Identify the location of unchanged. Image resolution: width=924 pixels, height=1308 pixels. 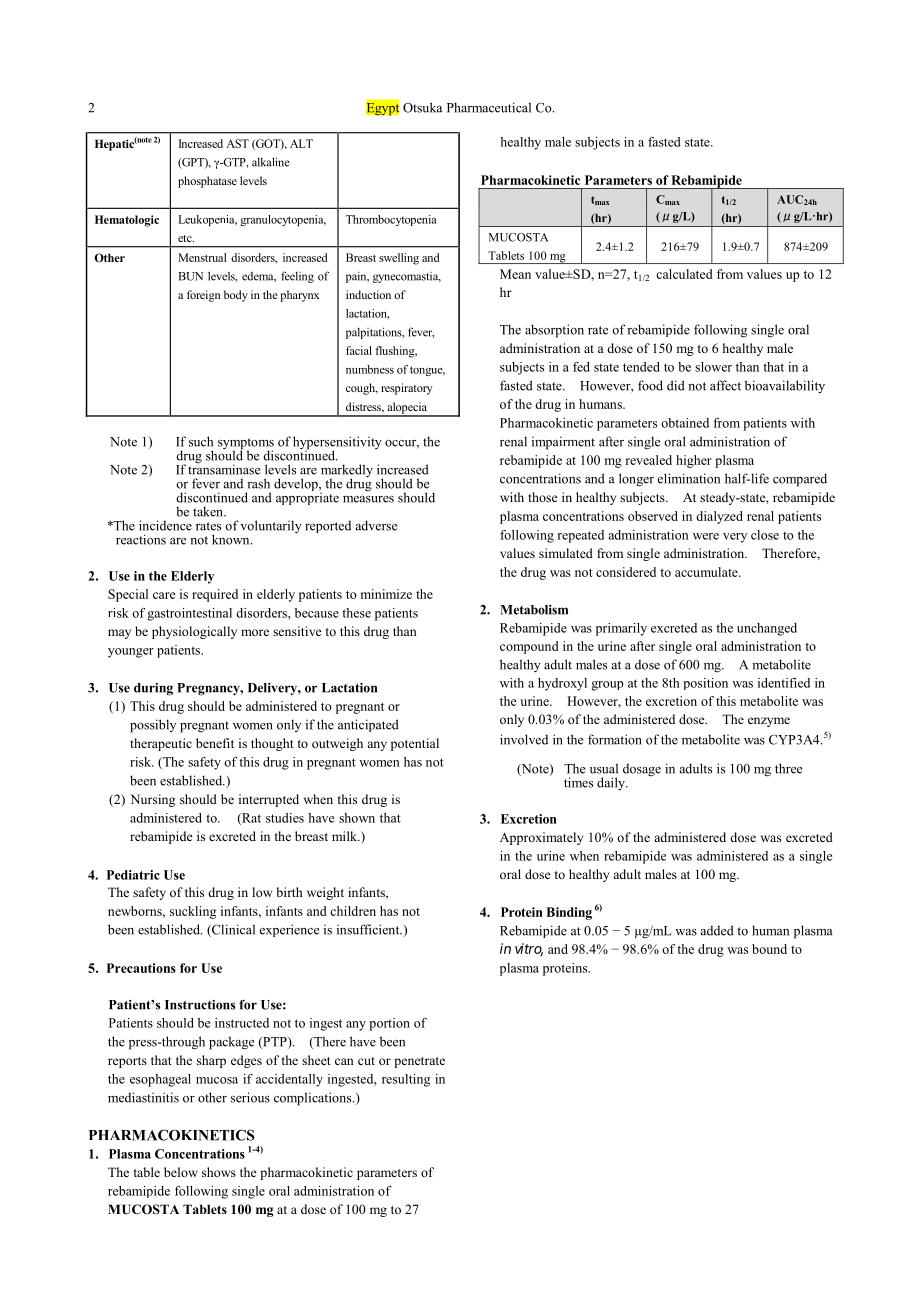
(767, 629).
